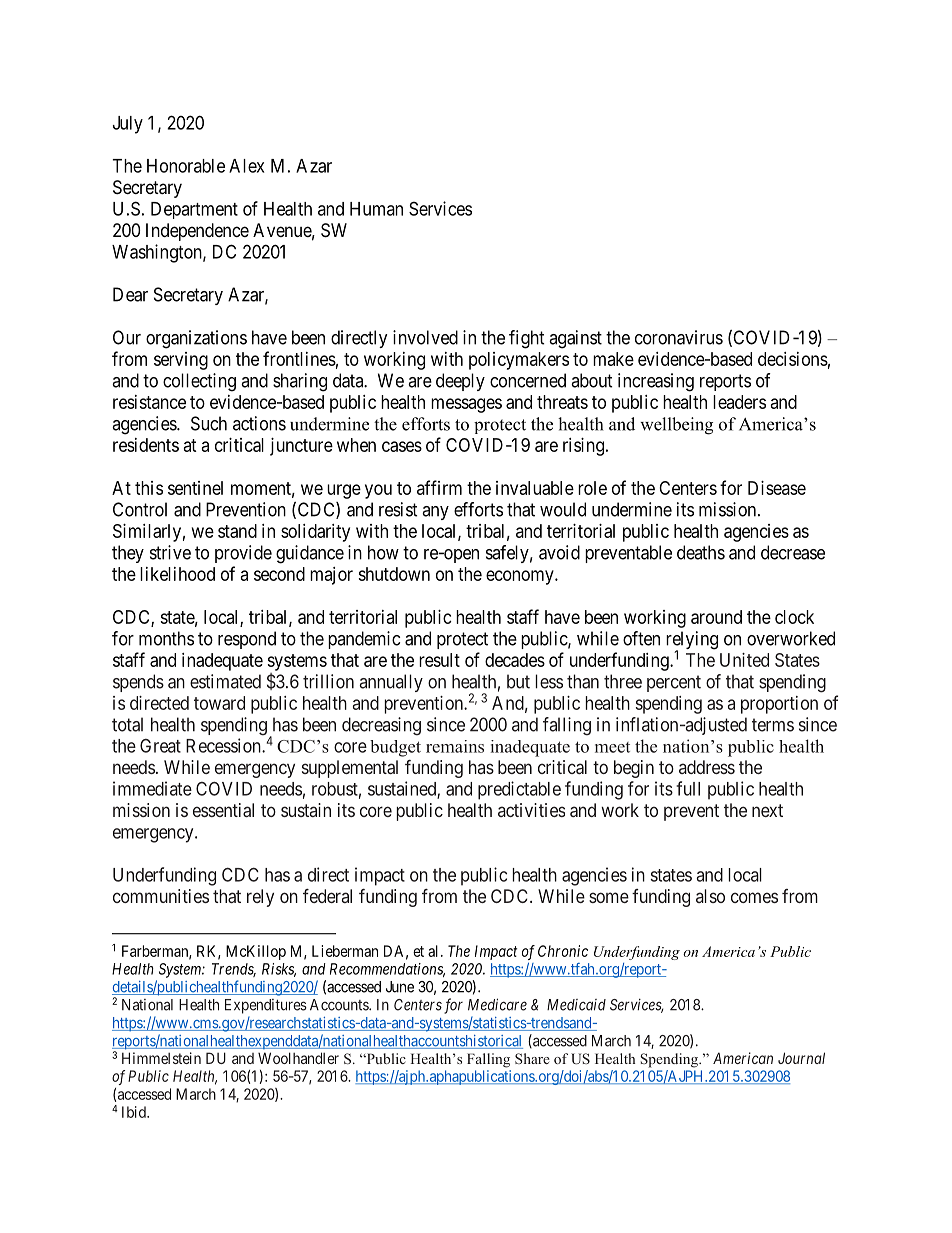  I want to click on coronavirus, so click(679, 337).
